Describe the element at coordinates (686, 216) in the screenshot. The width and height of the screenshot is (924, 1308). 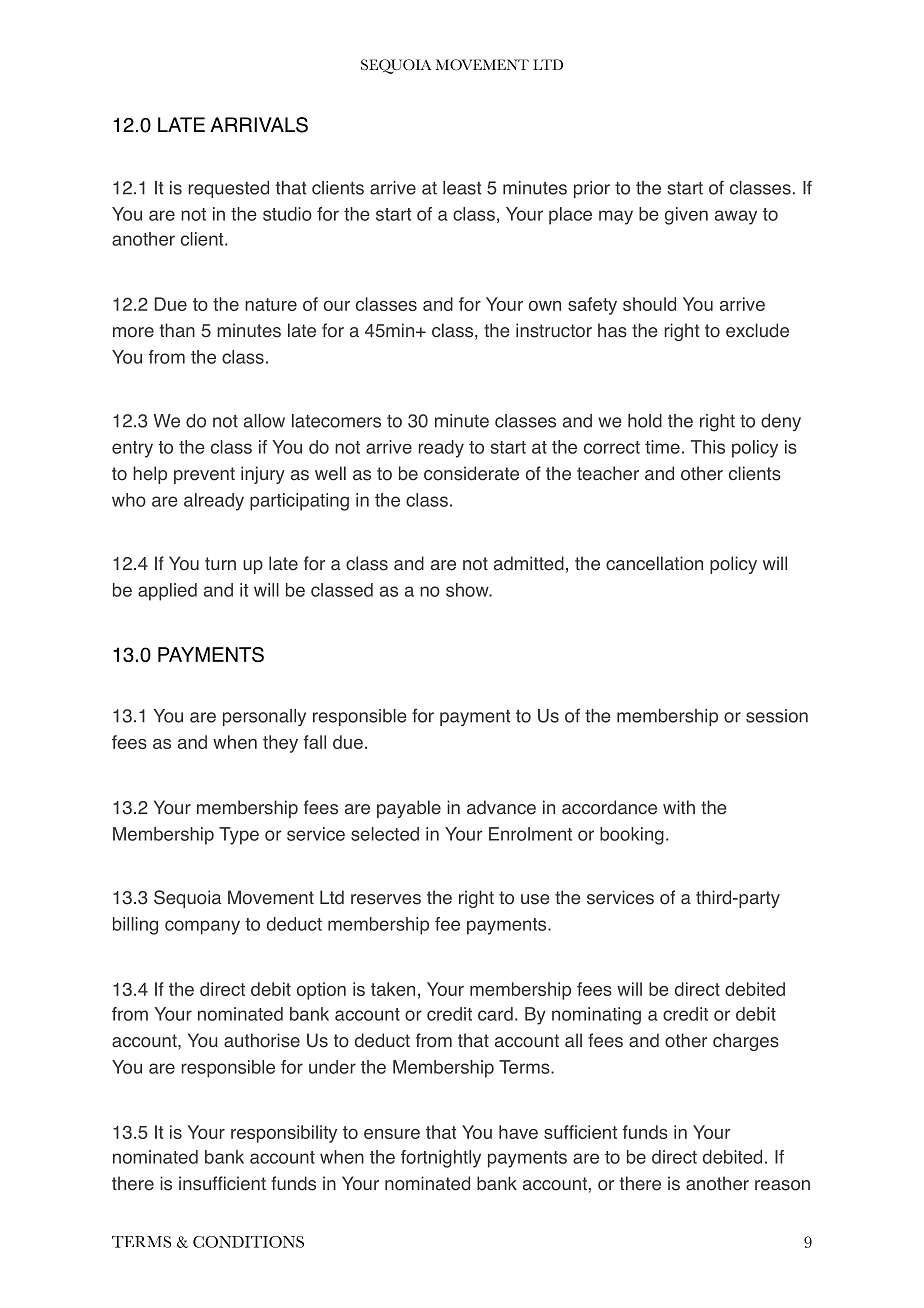
I see `given` at that location.
